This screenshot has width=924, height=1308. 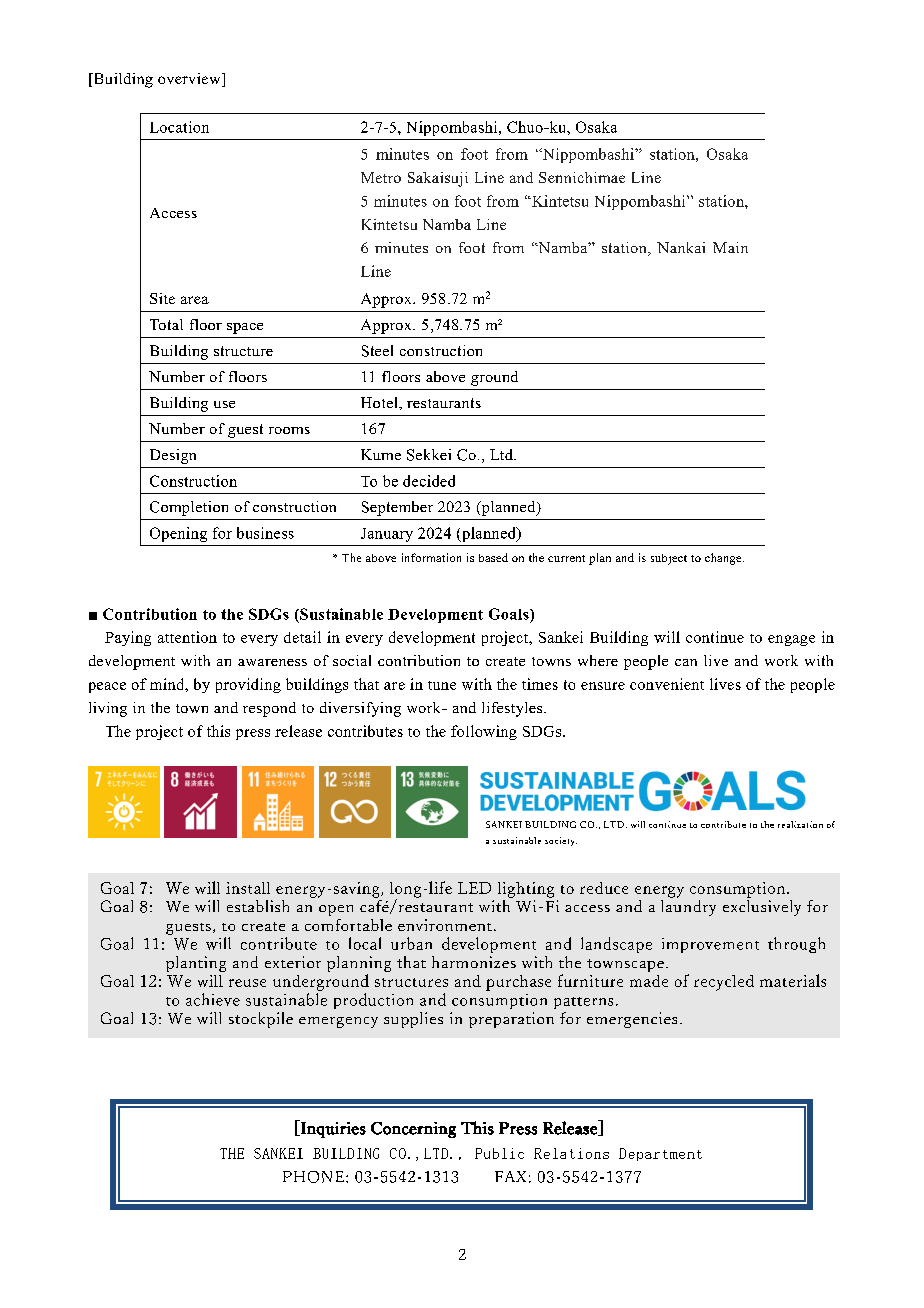 What do you see at coordinates (730, 247) in the screenshot?
I see `Main` at bounding box center [730, 247].
